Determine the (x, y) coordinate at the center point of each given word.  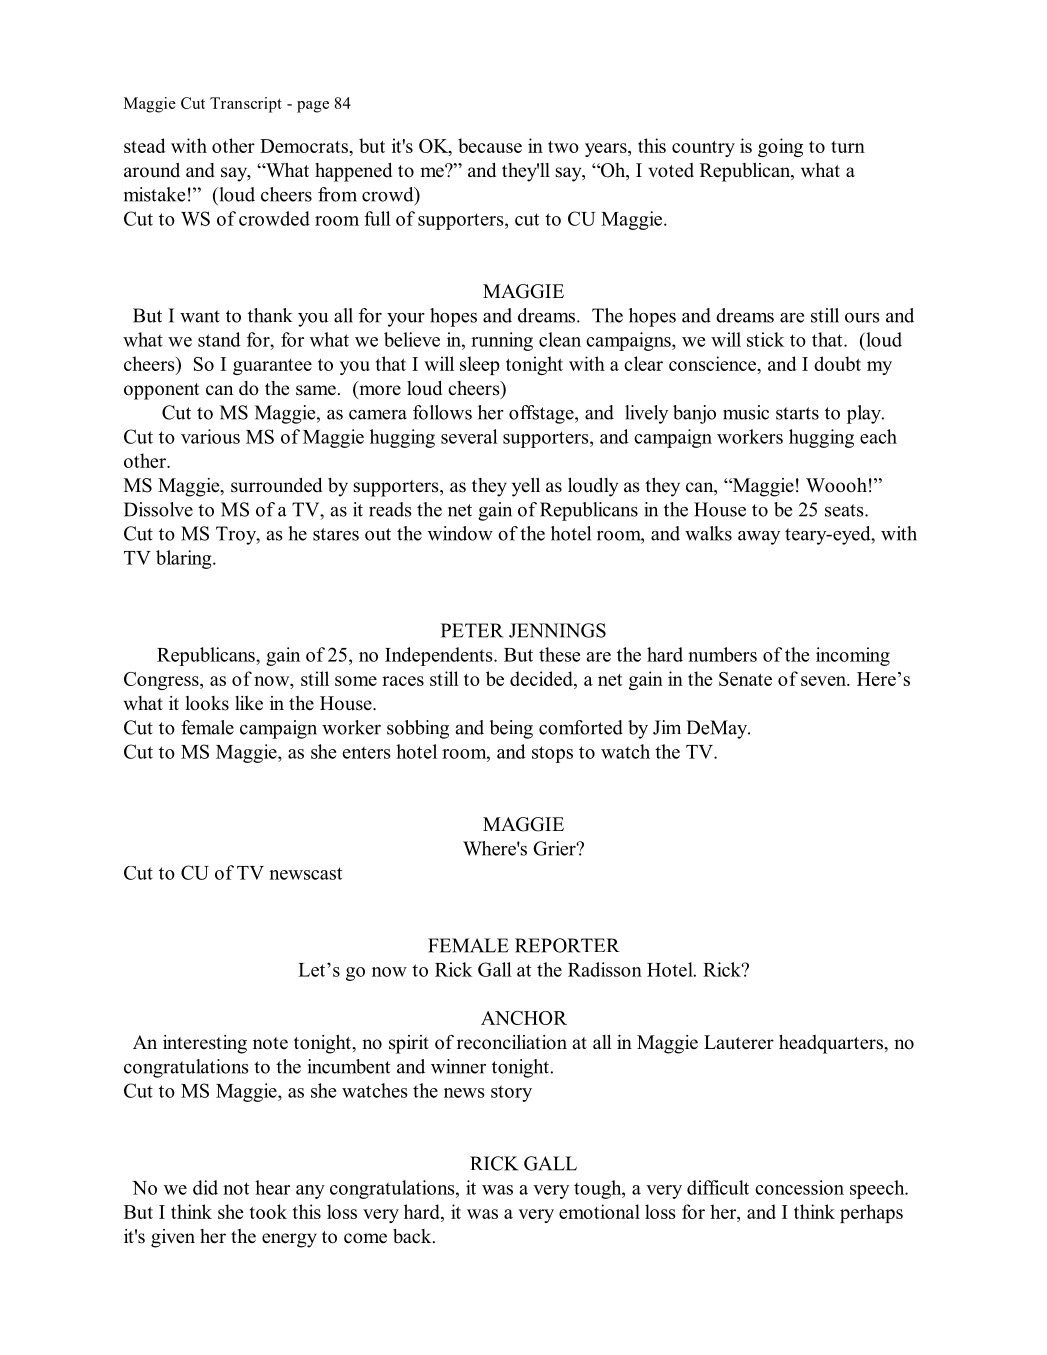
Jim (667, 727)
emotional (599, 1211)
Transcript (246, 105)
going (780, 147)
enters (366, 752)
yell (526, 487)
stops (552, 754)
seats (845, 510)
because (490, 145)
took (268, 1211)
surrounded (276, 485)
